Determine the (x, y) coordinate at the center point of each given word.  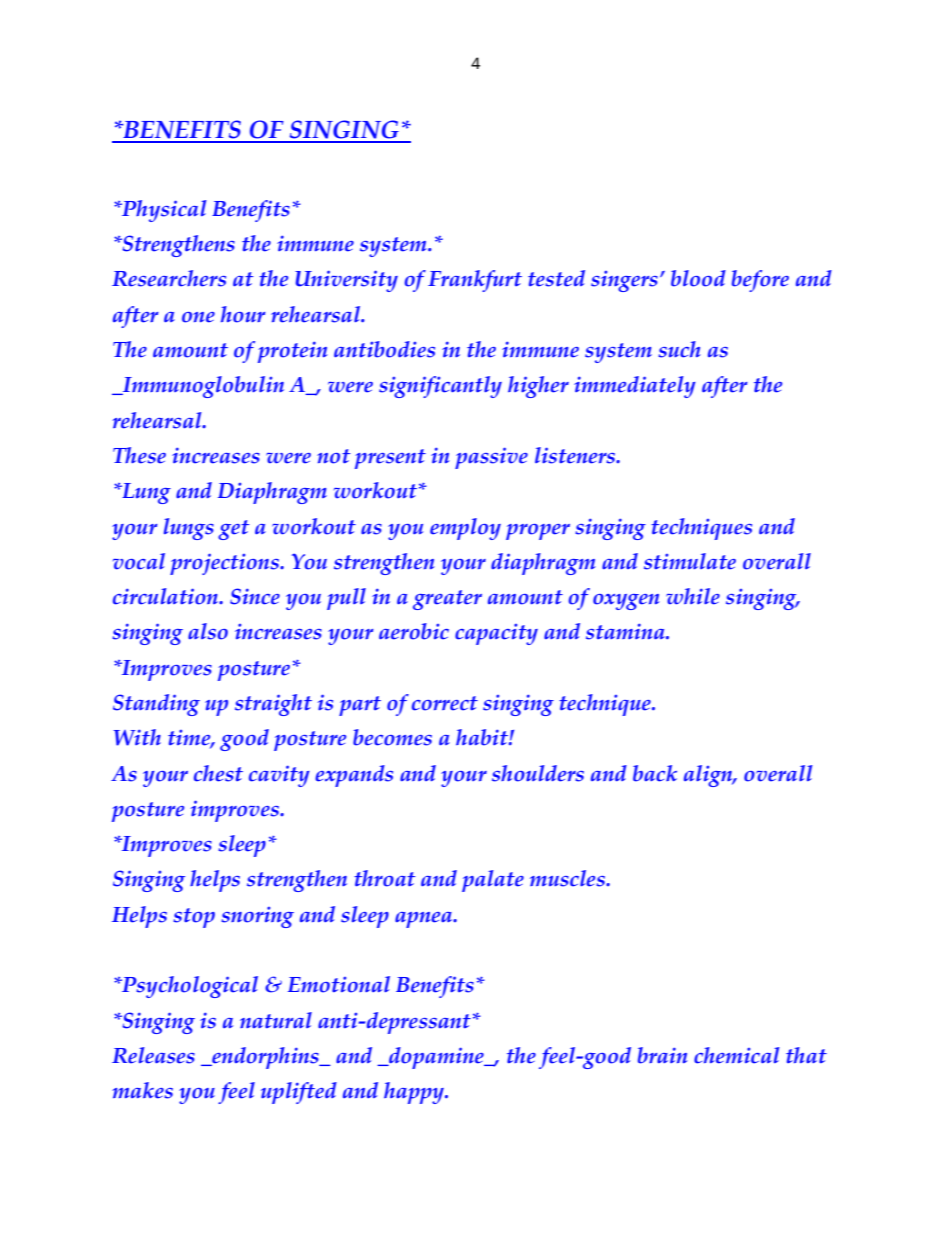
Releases (153, 1055)
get (233, 530)
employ (465, 529)
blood (698, 278)
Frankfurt (475, 281)
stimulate (690, 561)
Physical (163, 211)
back (655, 773)
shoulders (538, 773)
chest (218, 773)
